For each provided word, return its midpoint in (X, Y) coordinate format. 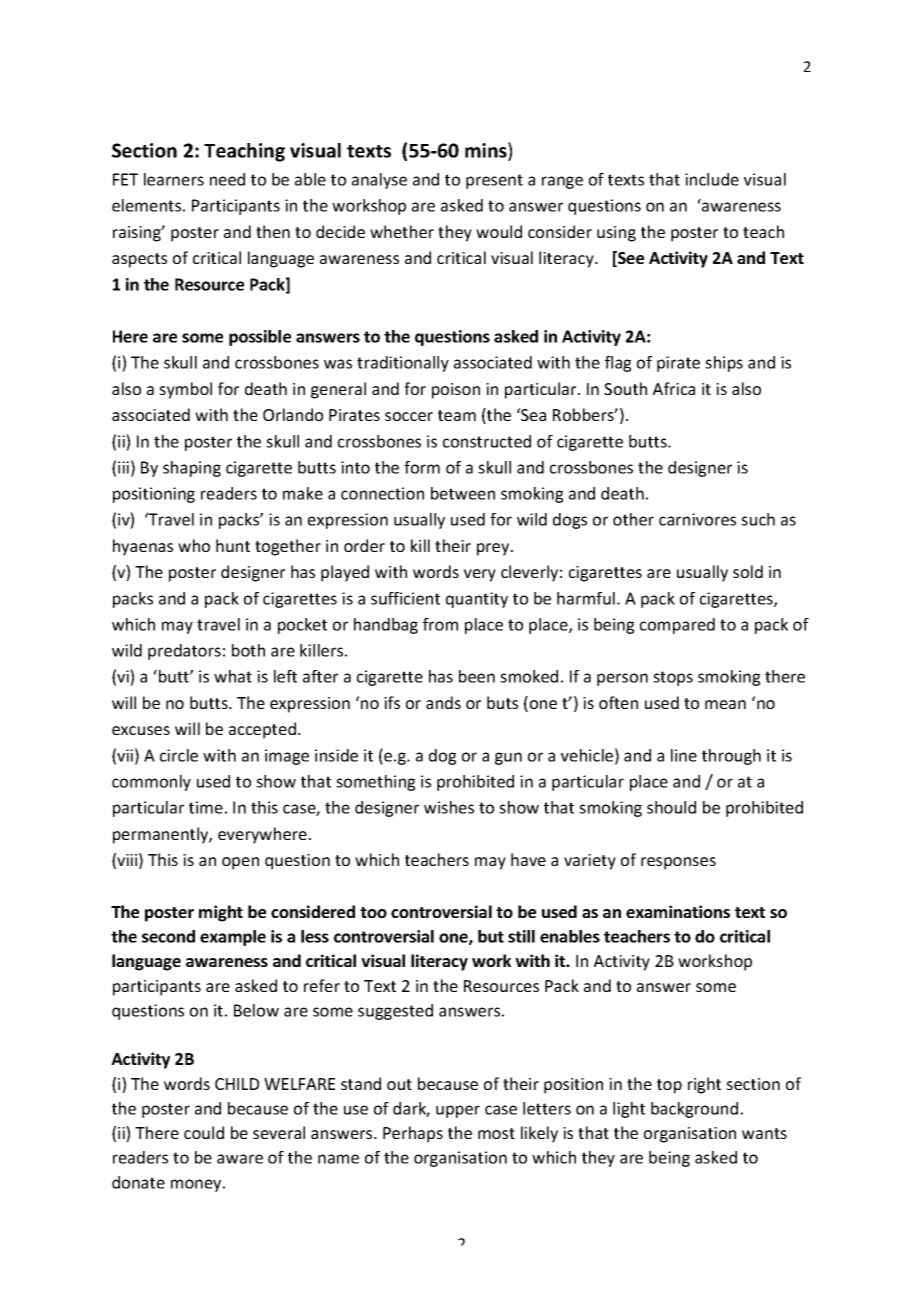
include (712, 179)
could (204, 1132)
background (694, 1110)
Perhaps (413, 1134)
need (227, 179)
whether (402, 231)
